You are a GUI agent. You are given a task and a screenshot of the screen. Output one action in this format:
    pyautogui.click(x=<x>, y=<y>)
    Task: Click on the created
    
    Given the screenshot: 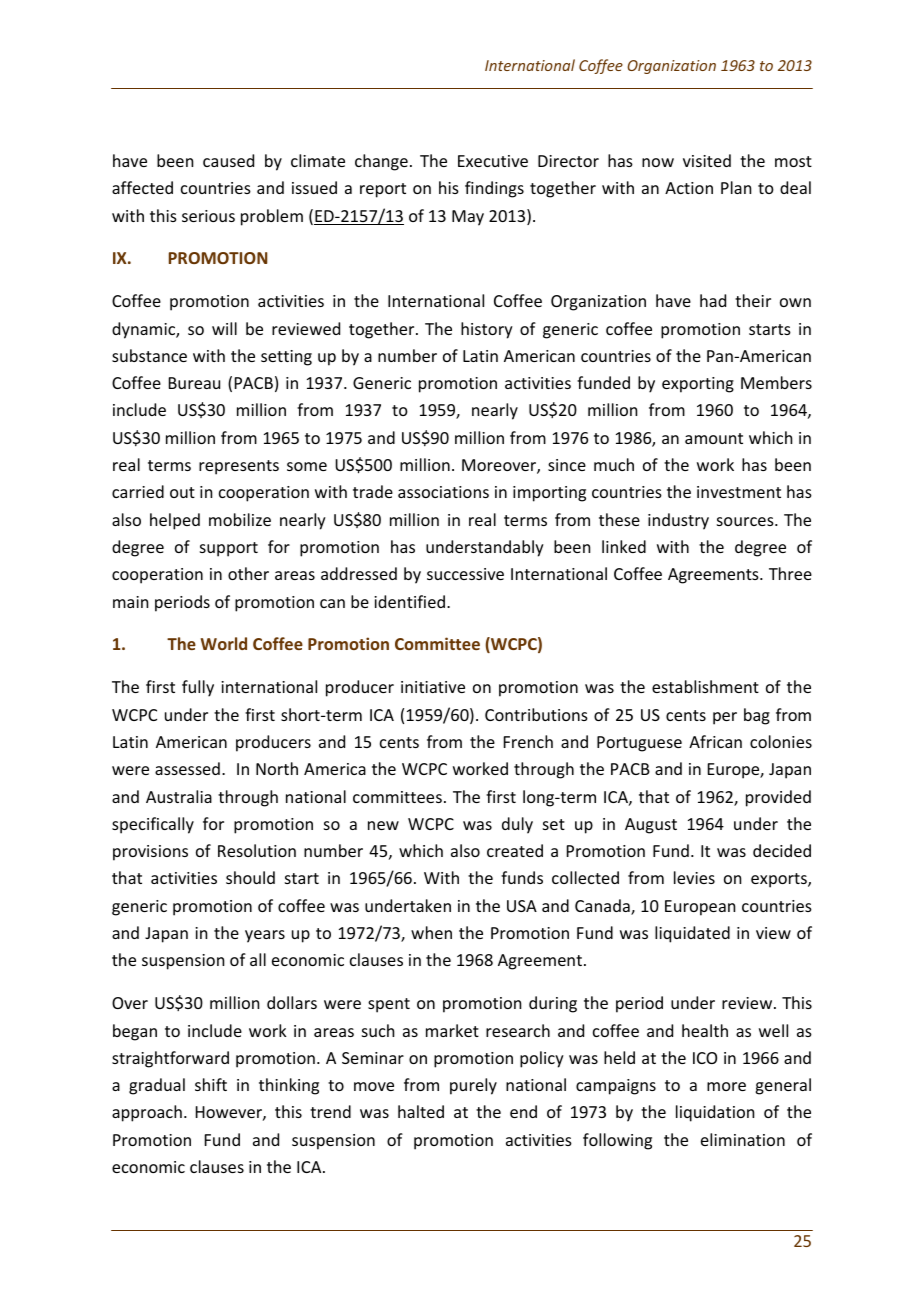 What is the action you would take?
    pyautogui.click(x=515, y=850)
